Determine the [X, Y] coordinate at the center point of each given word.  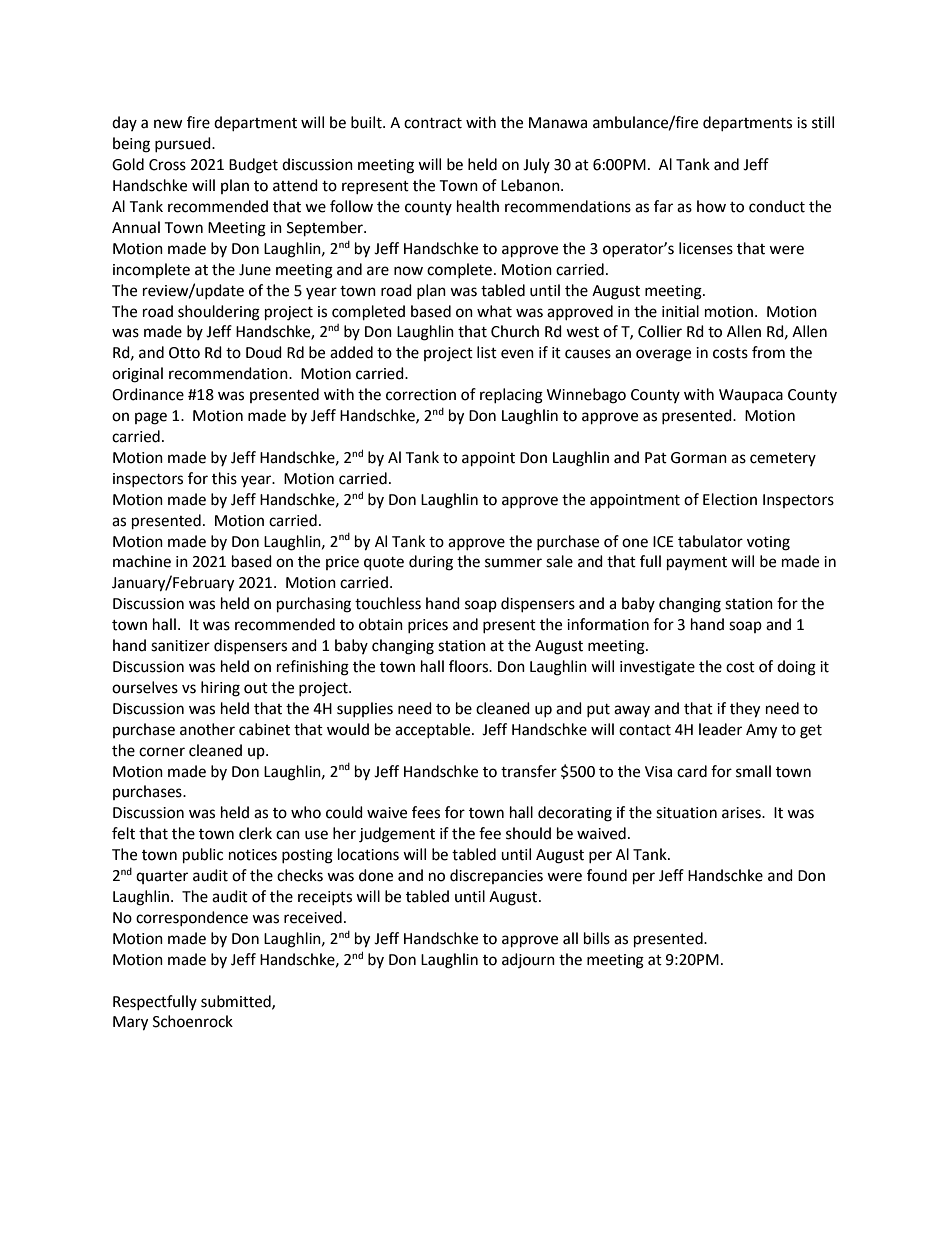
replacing [511, 396]
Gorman [699, 458]
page [151, 418]
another [207, 729]
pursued [184, 144]
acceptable [434, 730]
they [745, 710]
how [711, 206]
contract [433, 123]
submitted [237, 1002]
